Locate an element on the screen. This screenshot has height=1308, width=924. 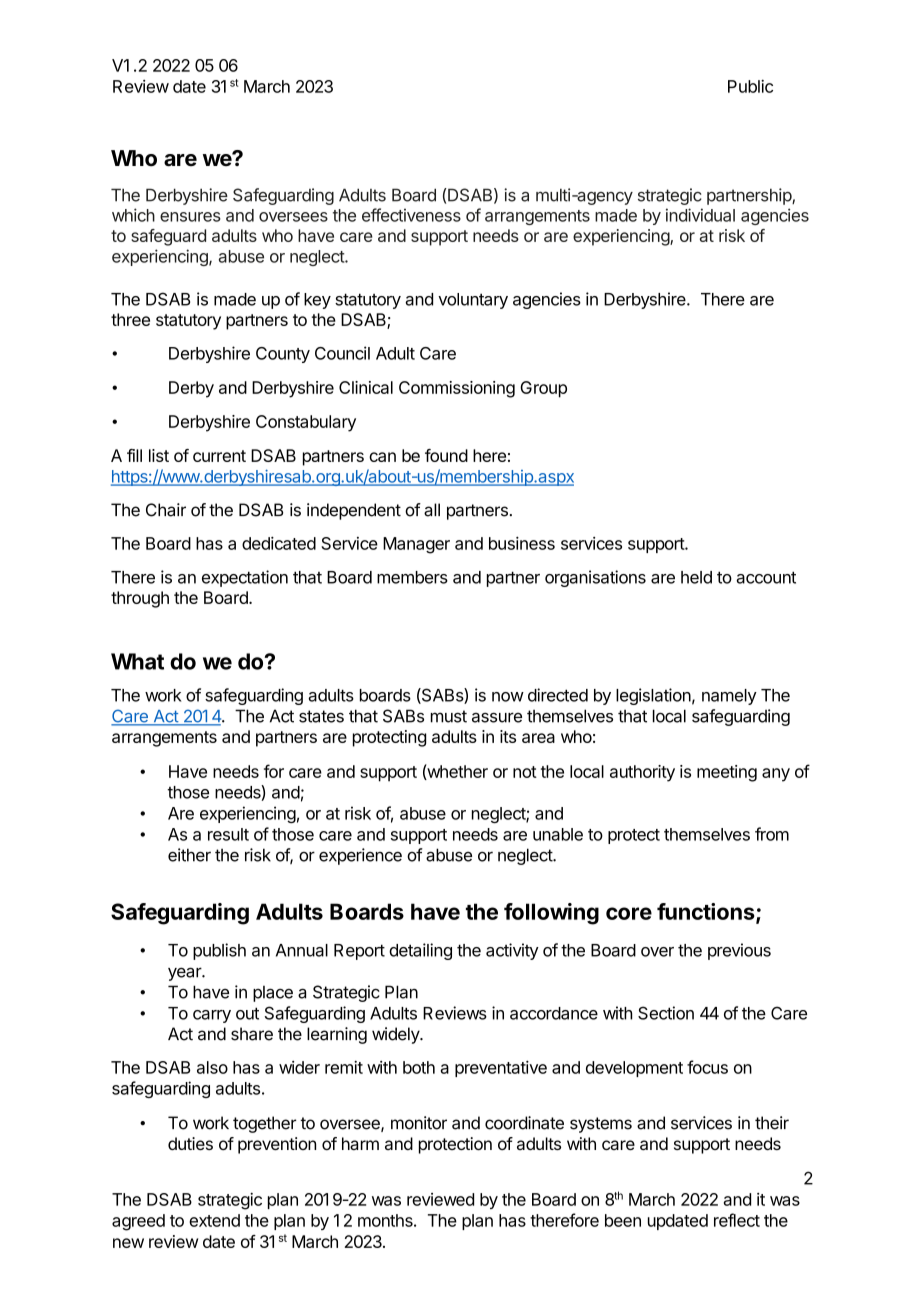
extend is located at coordinates (214, 1220).
